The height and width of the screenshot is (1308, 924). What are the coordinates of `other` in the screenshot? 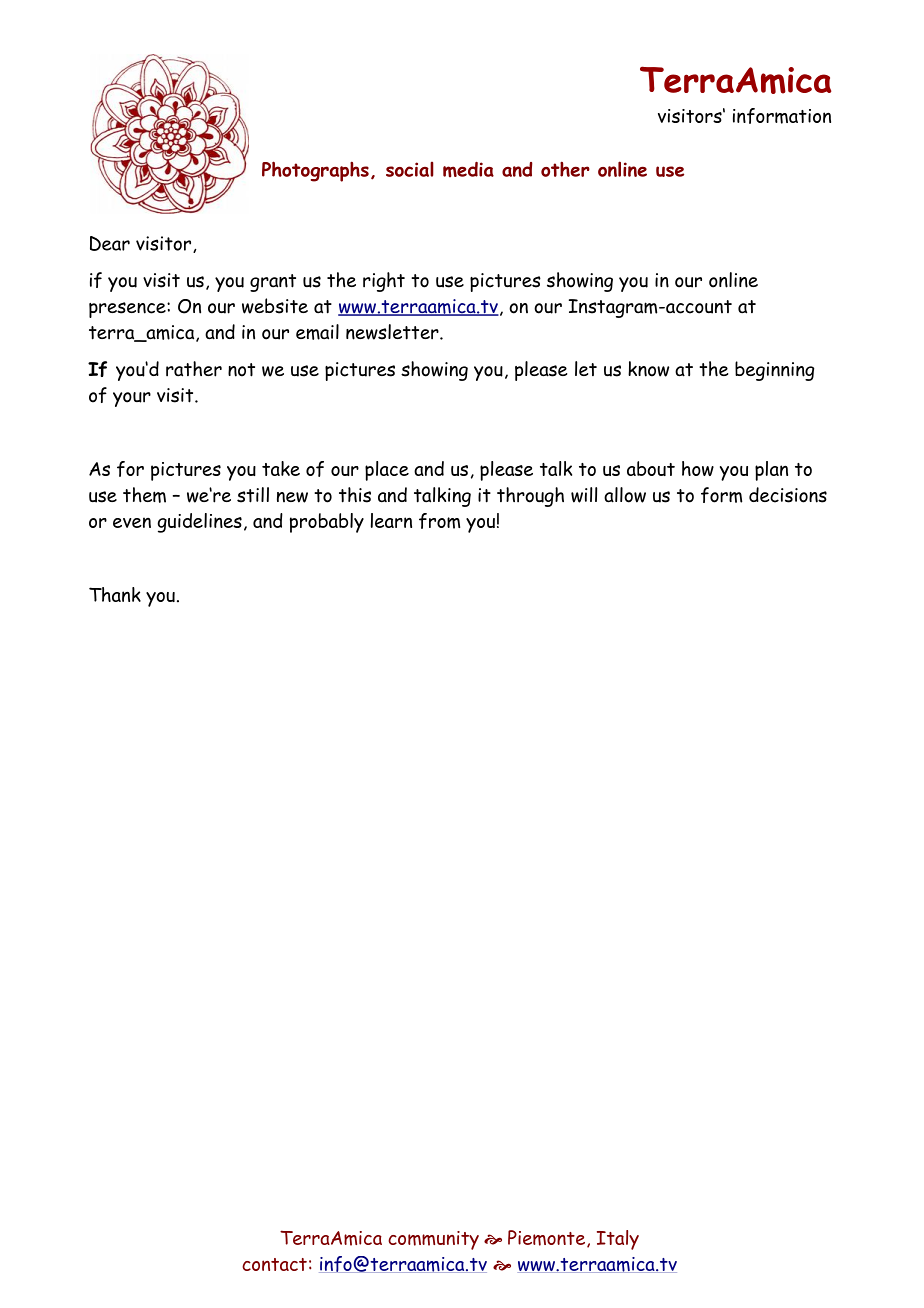 It's located at (565, 169).
